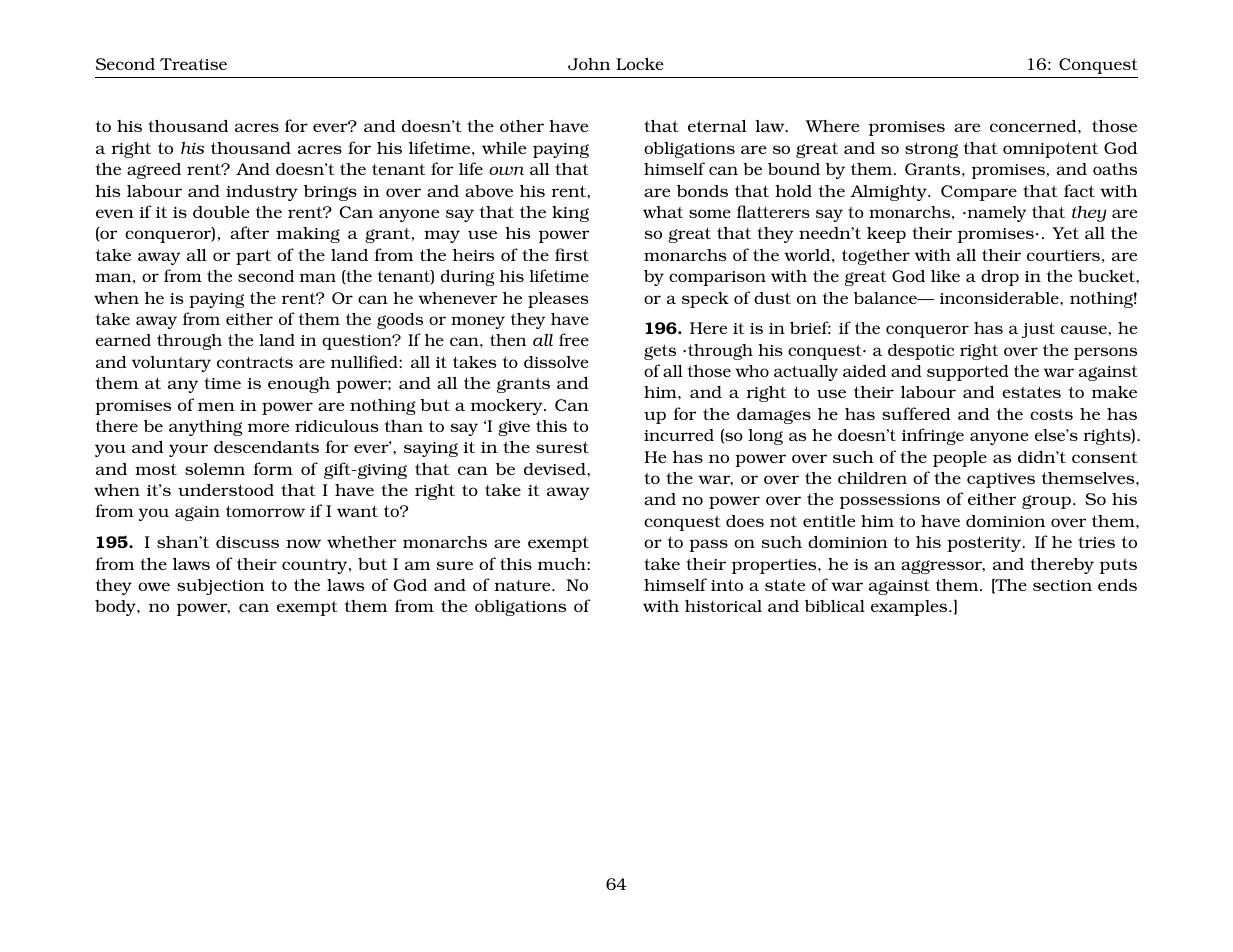  Describe the element at coordinates (193, 64) in the document. I see `Treatise` at that location.
